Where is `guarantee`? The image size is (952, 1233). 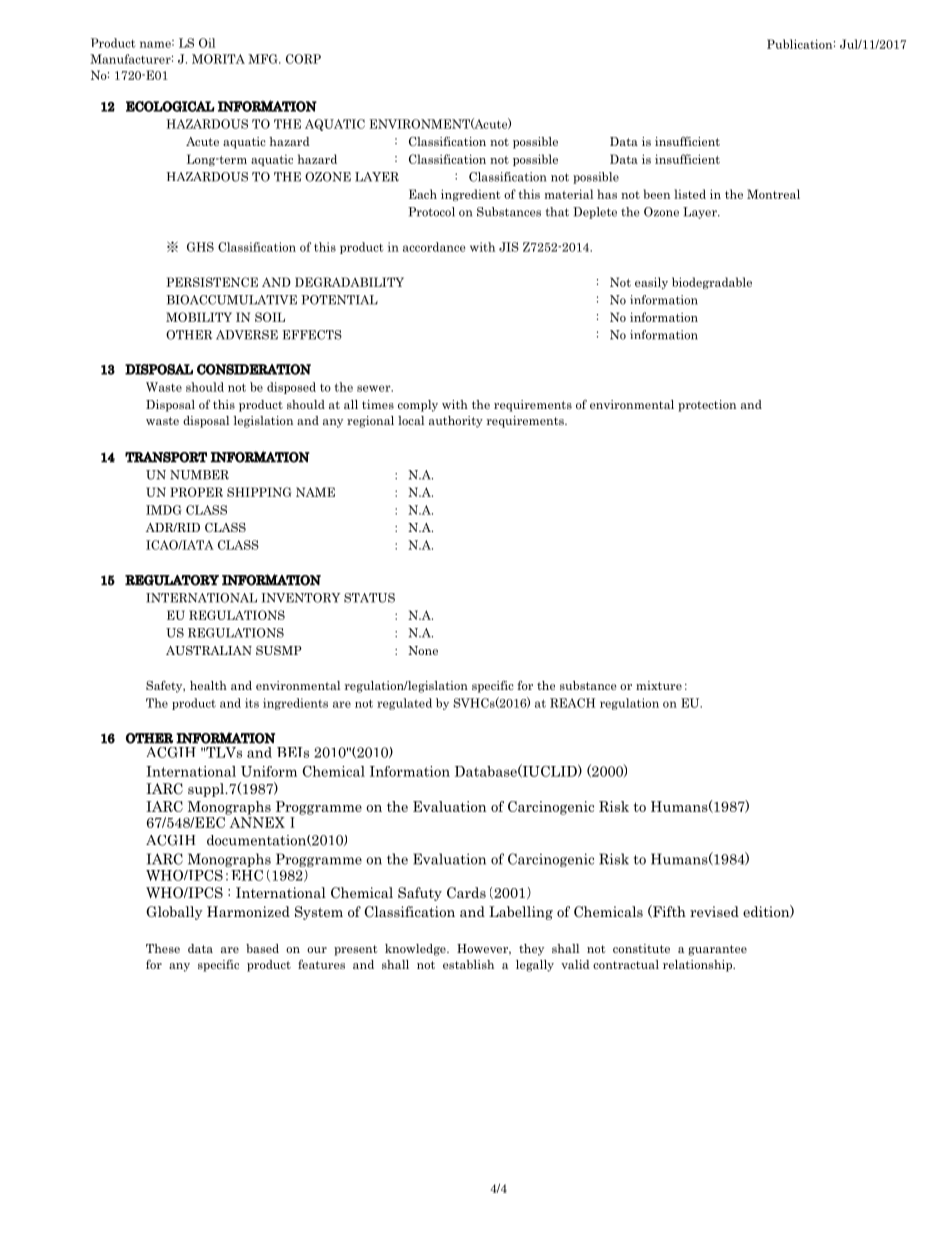 guarantee is located at coordinates (717, 950).
